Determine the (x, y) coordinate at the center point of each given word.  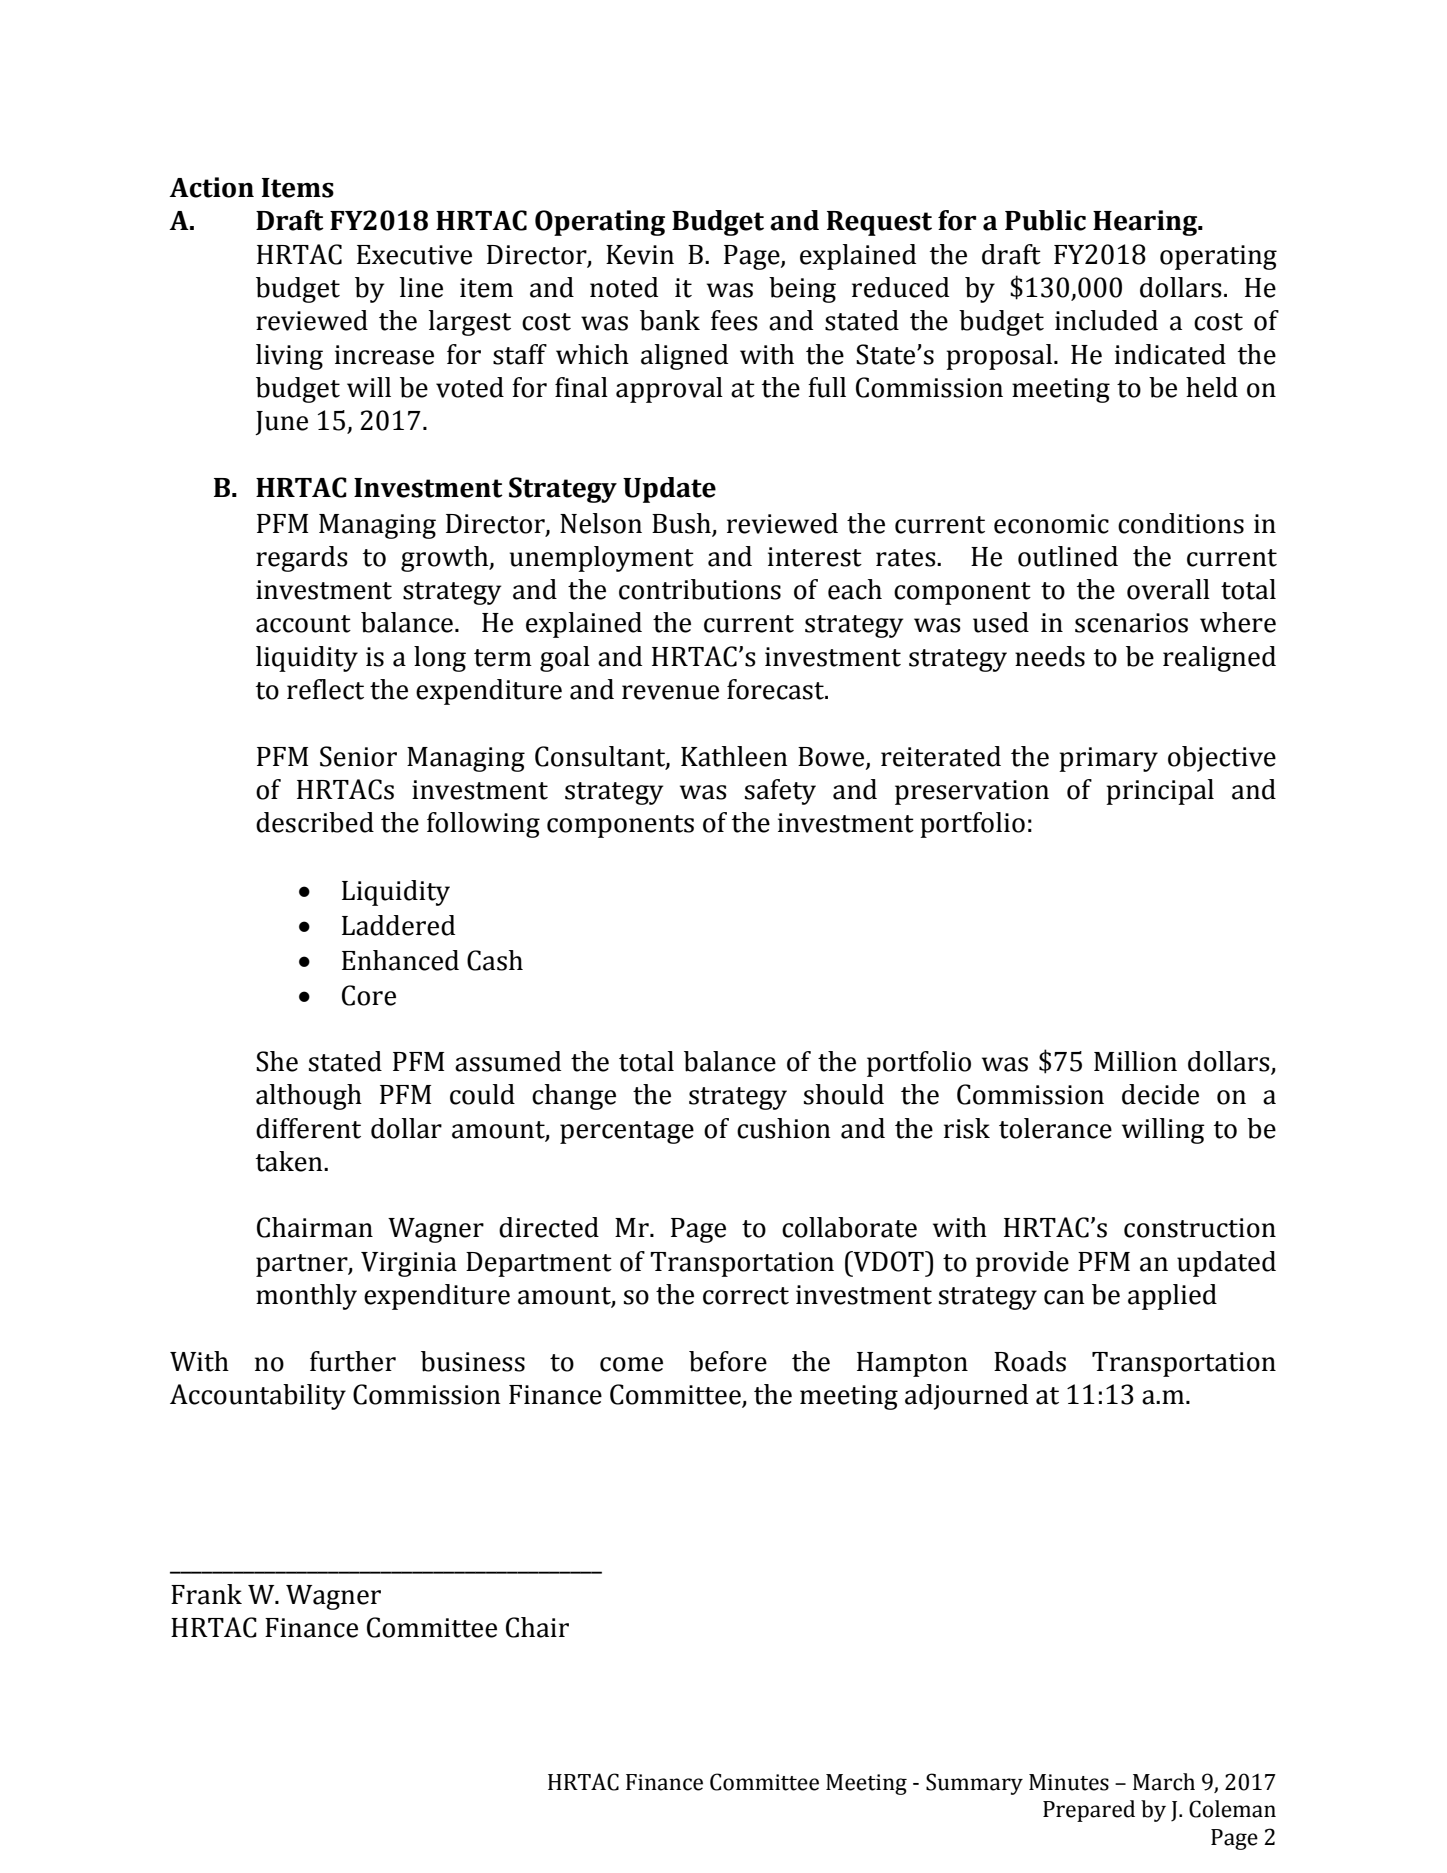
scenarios (1131, 623)
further (353, 1361)
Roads (1030, 1361)
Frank (206, 1594)
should (844, 1094)
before (728, 1361)
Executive (414, 255)
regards (302, 559)
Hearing (1146, 223)
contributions (700, 589)
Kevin (640, 255)
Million (1135, 1061)
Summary (974, 1784)
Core (369, 995)
